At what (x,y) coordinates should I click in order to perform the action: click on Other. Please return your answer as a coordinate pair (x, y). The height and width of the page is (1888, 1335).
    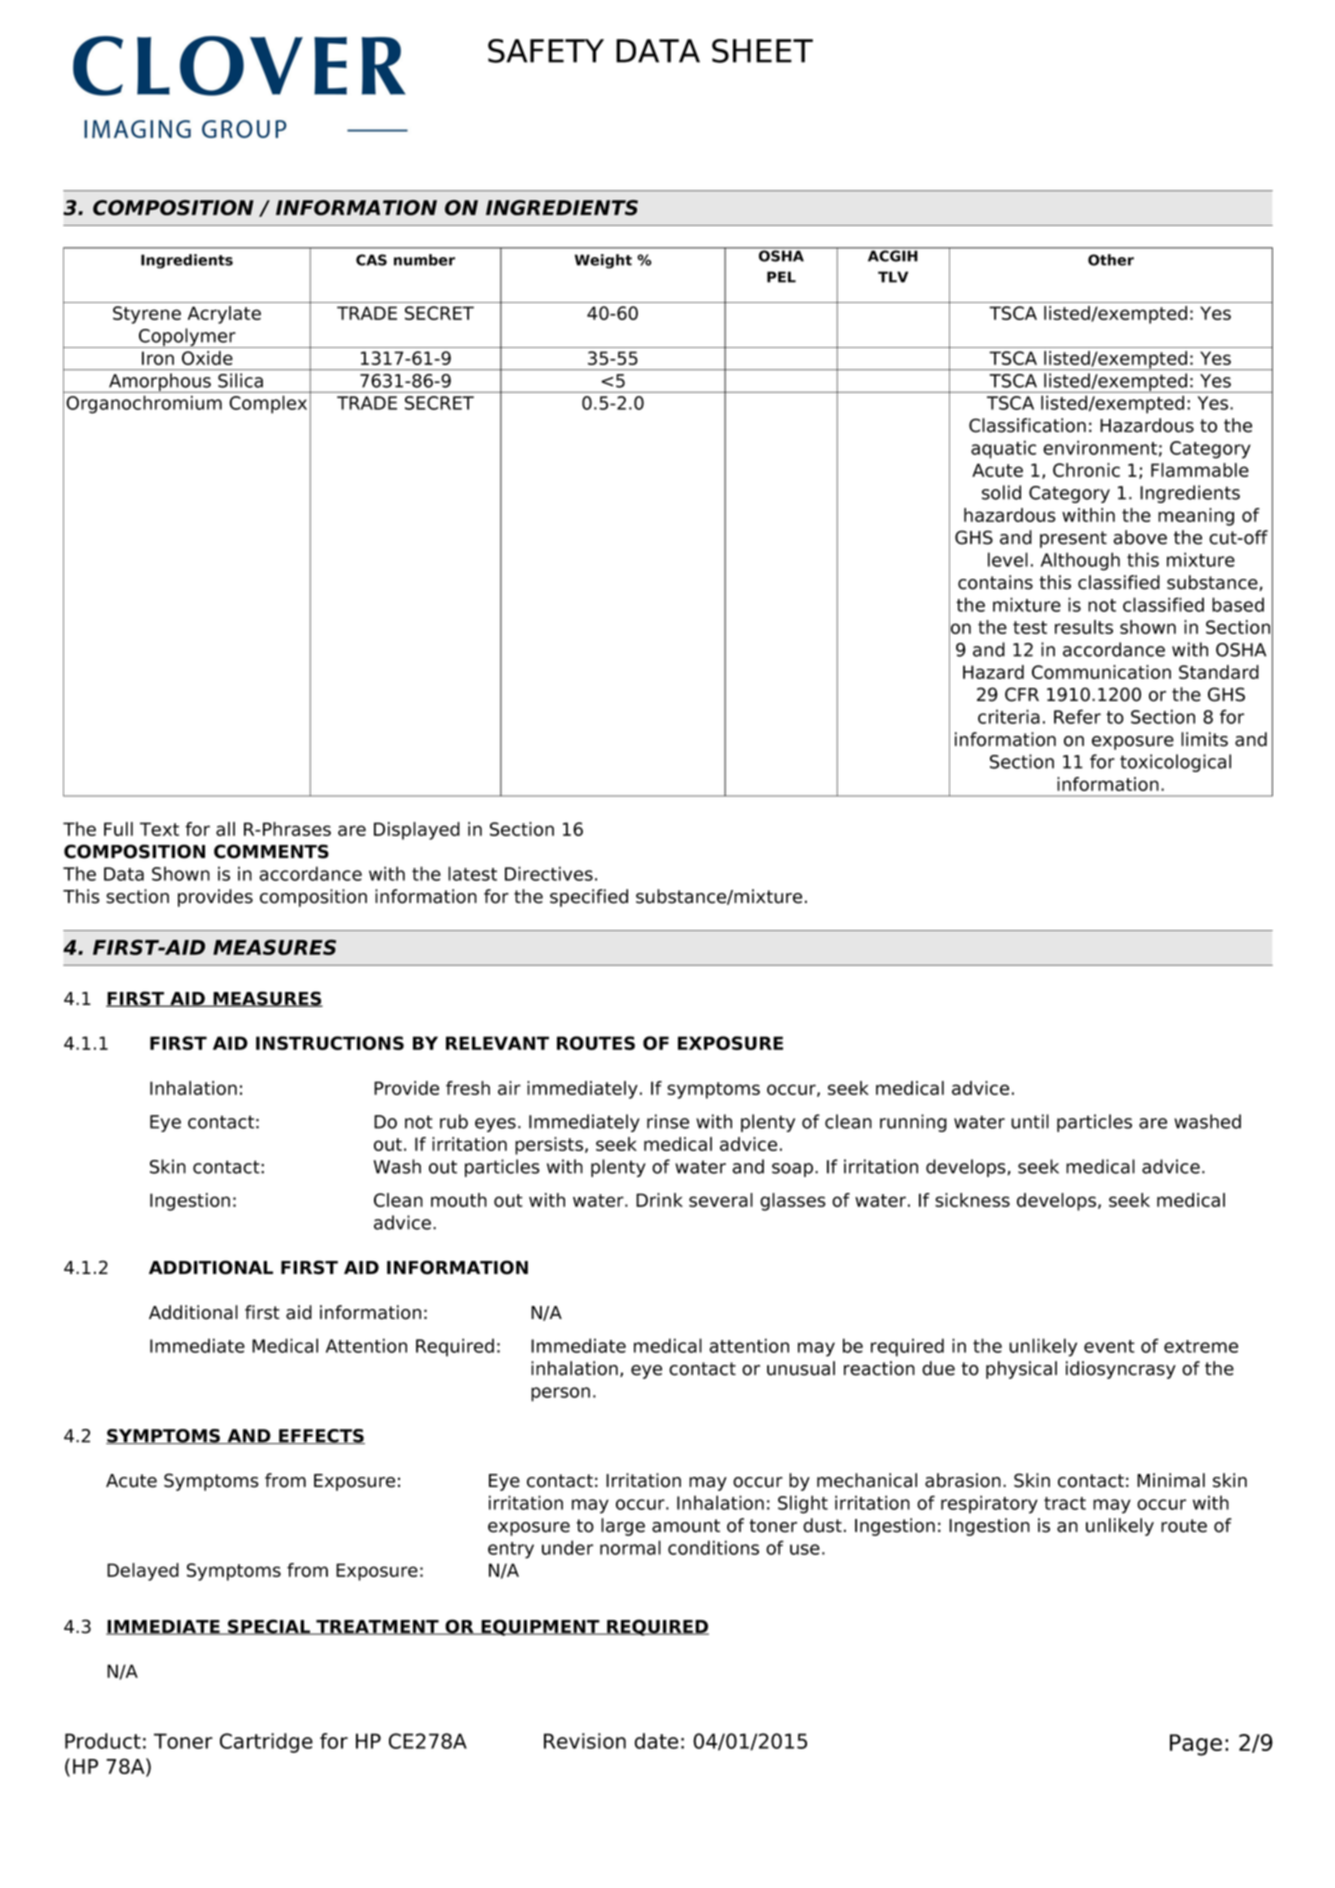
    Looking at the image, I should click on (1111, 260).
